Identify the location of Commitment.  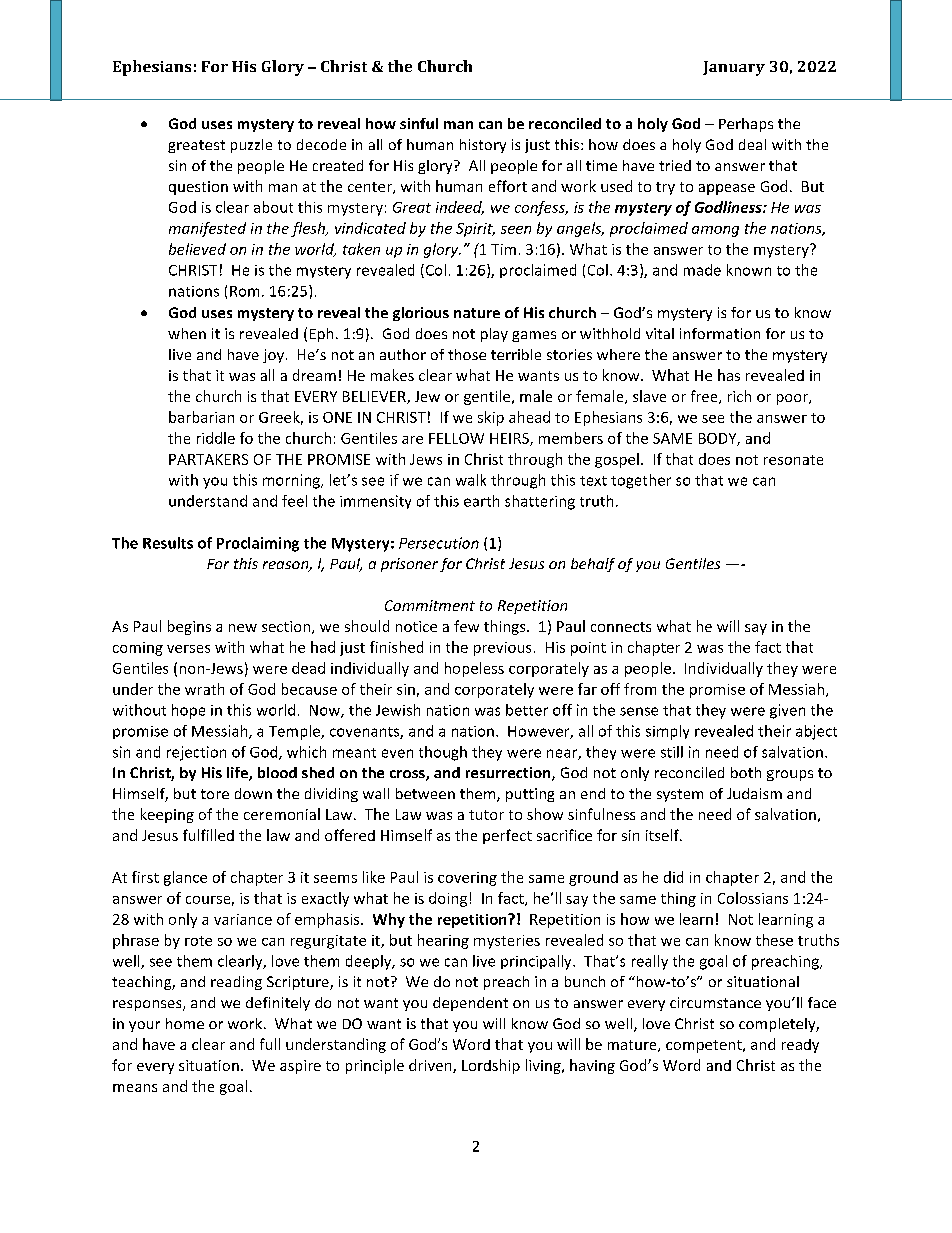
(430, 605).
